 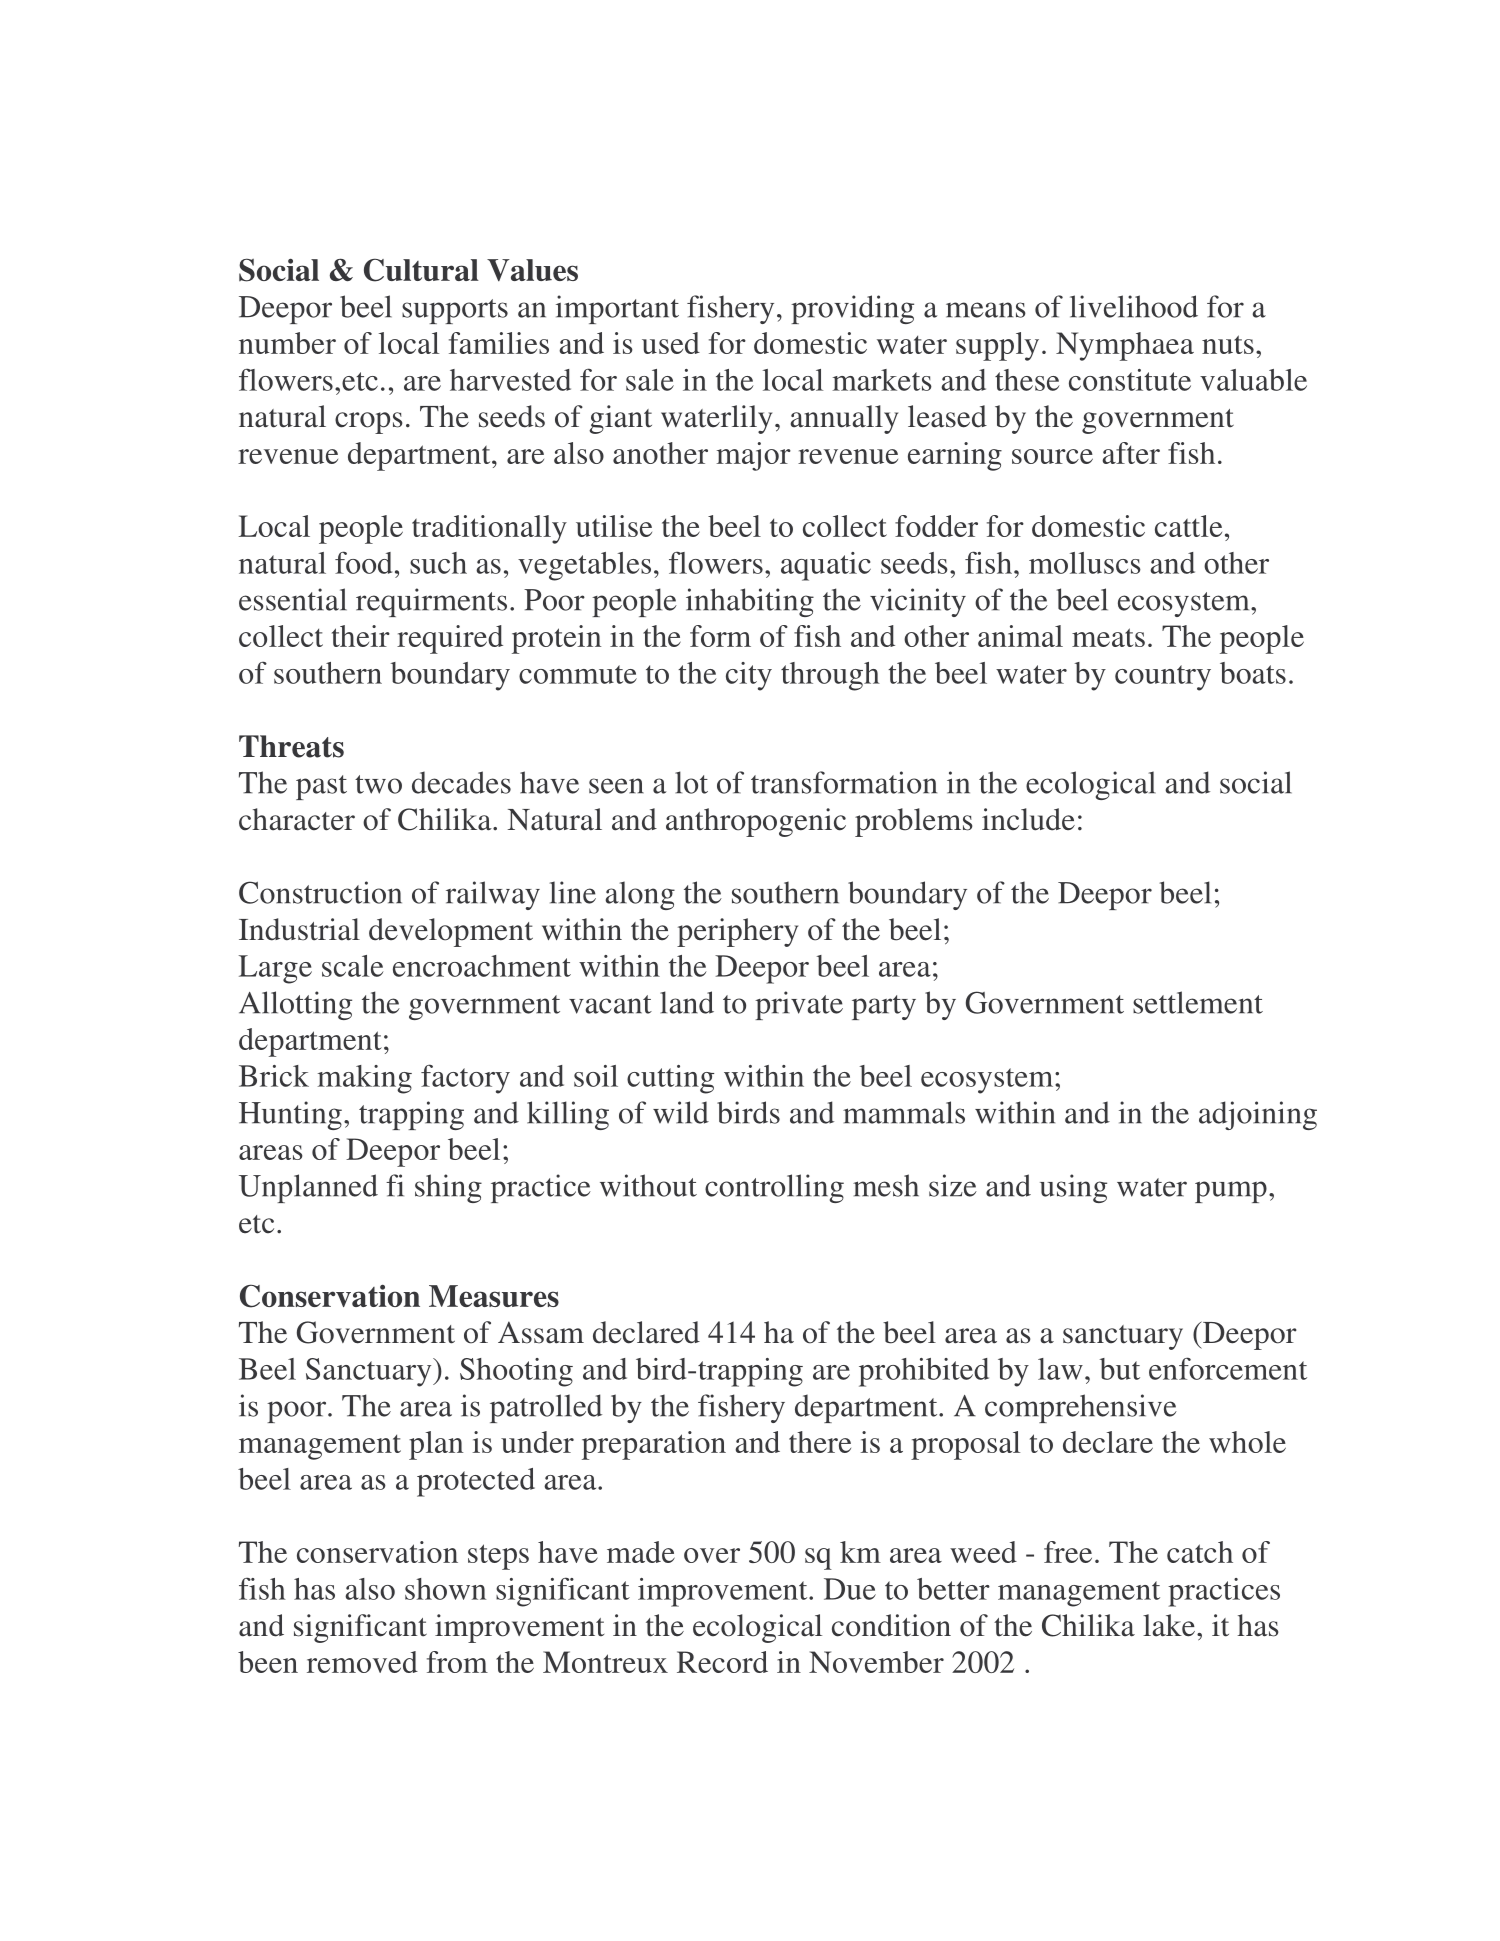 I want to click on country, so click(x=1163, y=678).
